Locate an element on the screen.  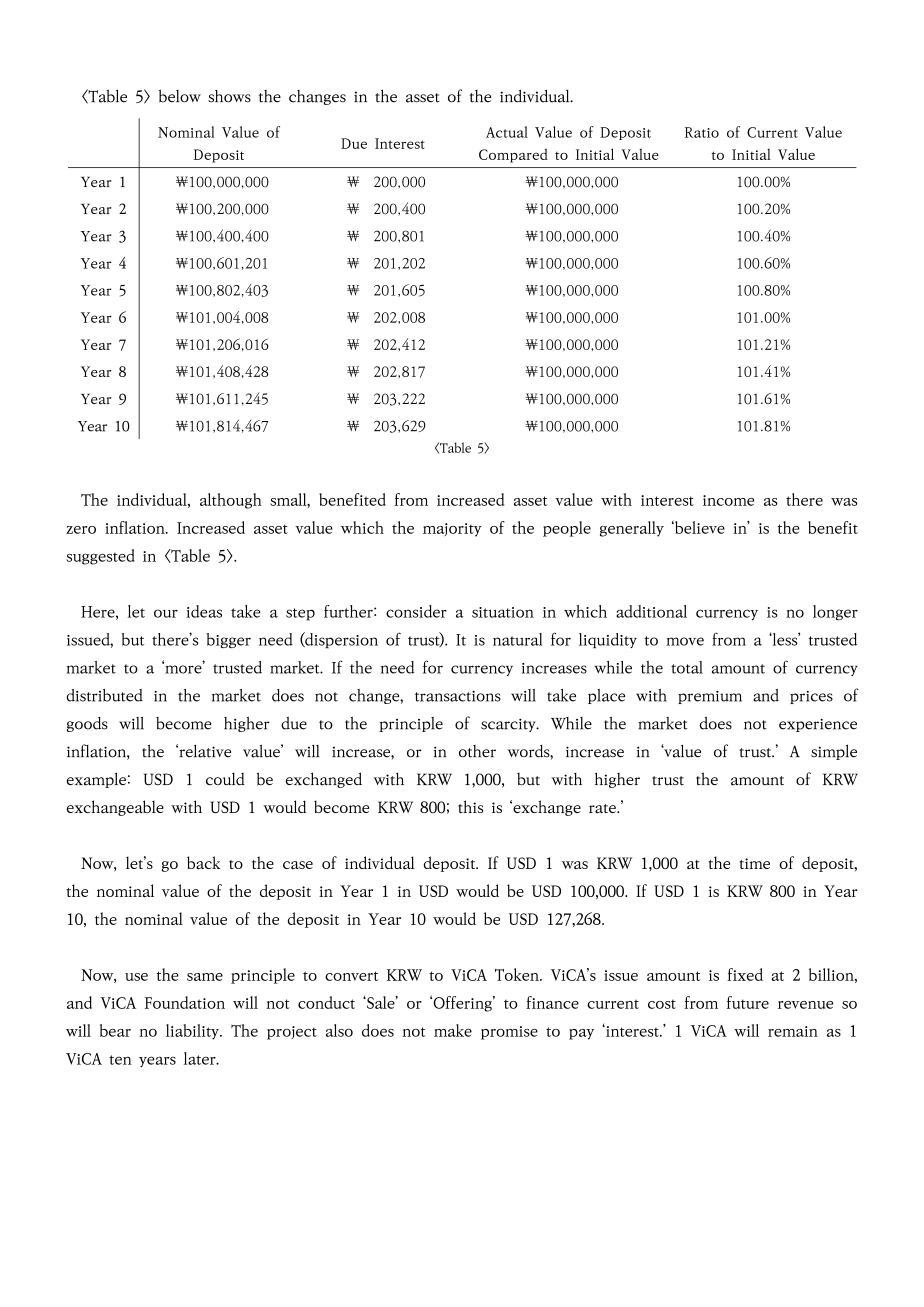
although is located at coordinates (231, 501).
